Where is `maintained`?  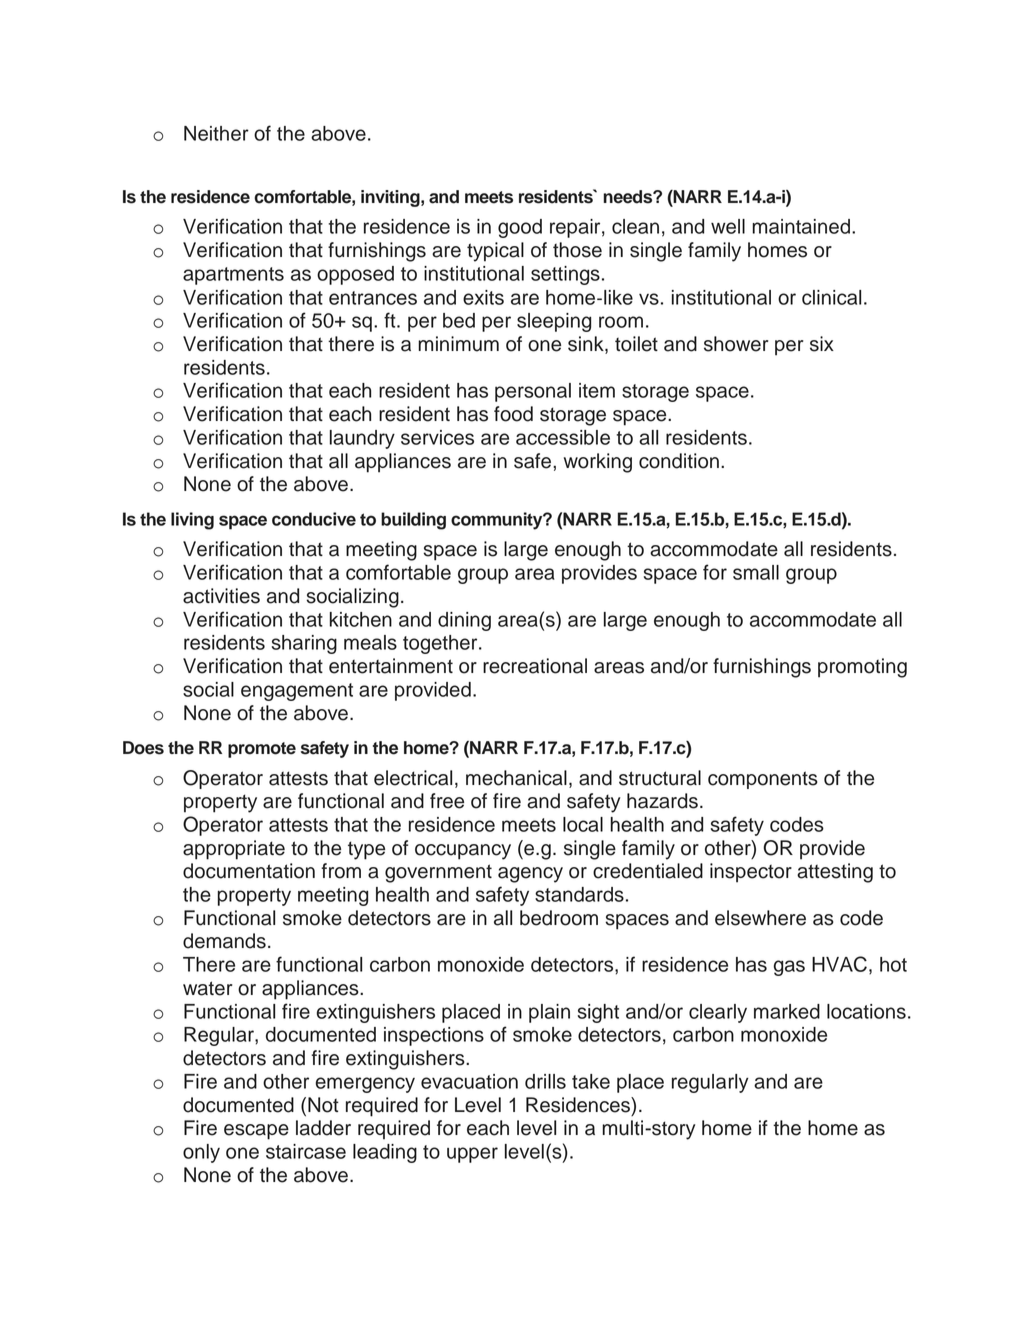 maintained is located at coordinates (801, 226).
